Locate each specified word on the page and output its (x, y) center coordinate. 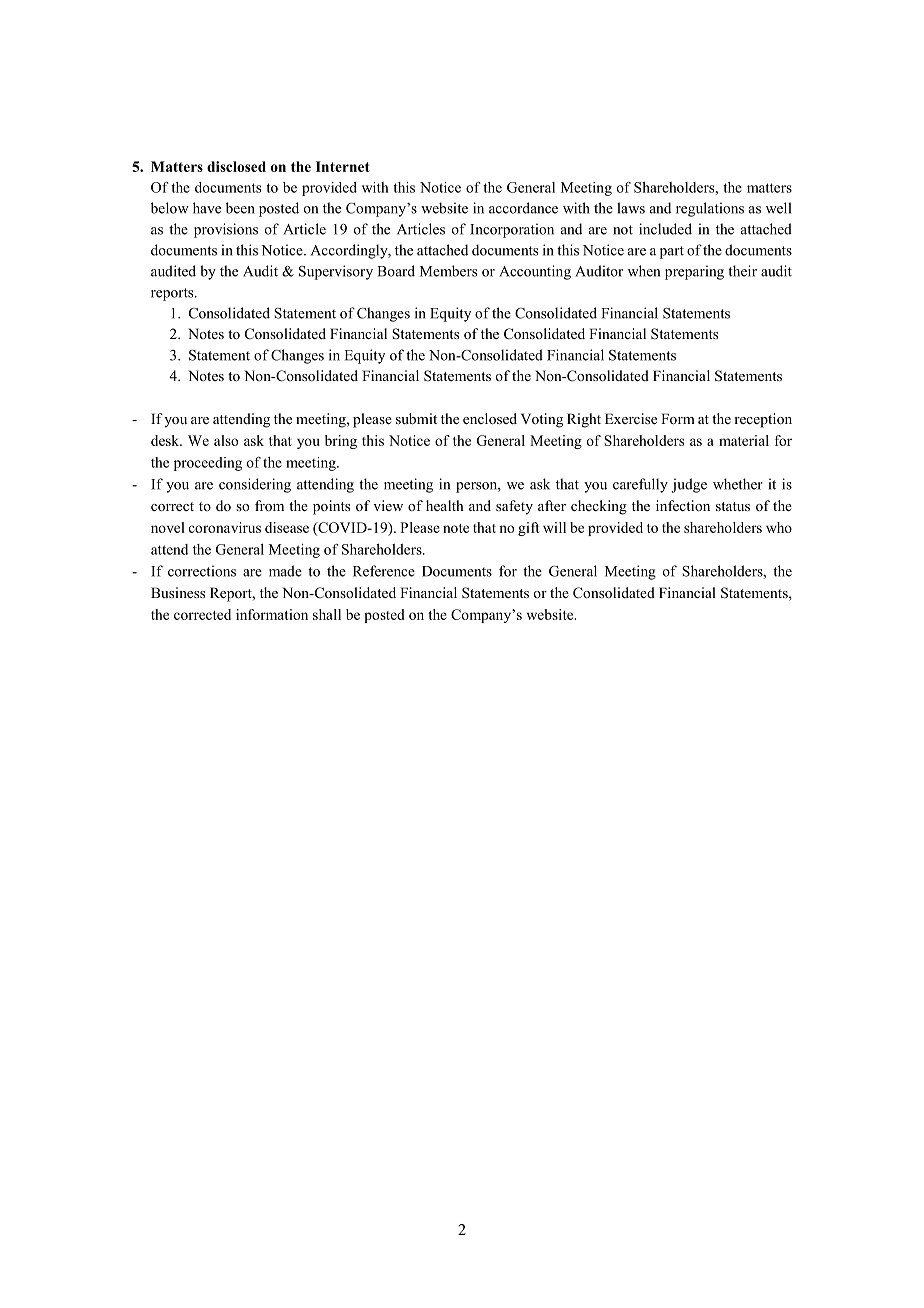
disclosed (236, 166)
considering (255, 485)
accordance (523, 208)
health (444, 505)
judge (689, 485)
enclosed (490, 418)
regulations (710, 209)
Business (178, 592)
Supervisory (336, 272)
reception (763, 420)
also (226, 440)
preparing (694, 272)
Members (448, 271)
